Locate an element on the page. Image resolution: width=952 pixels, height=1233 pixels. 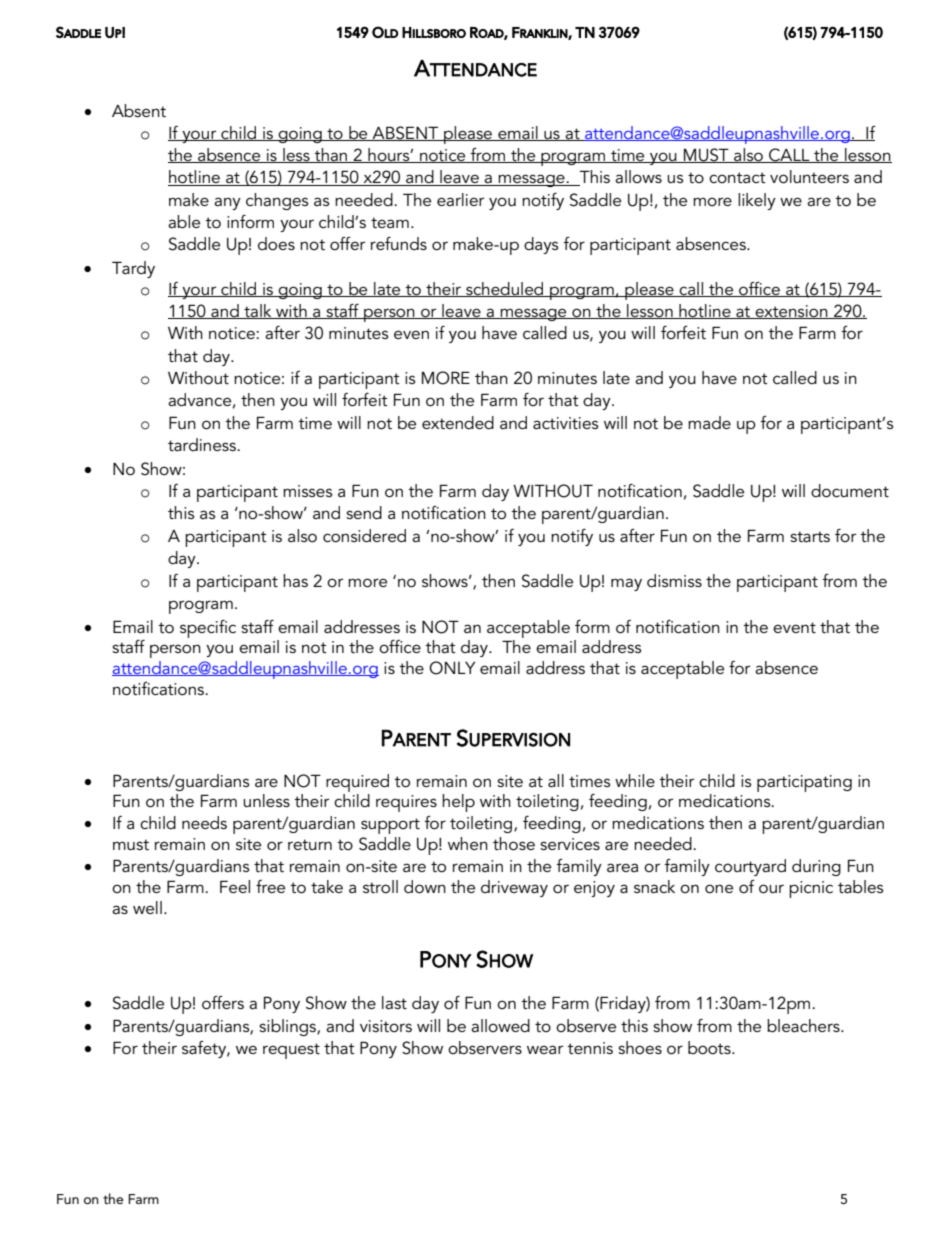
siblings is located at coordinates (288, 1027).
